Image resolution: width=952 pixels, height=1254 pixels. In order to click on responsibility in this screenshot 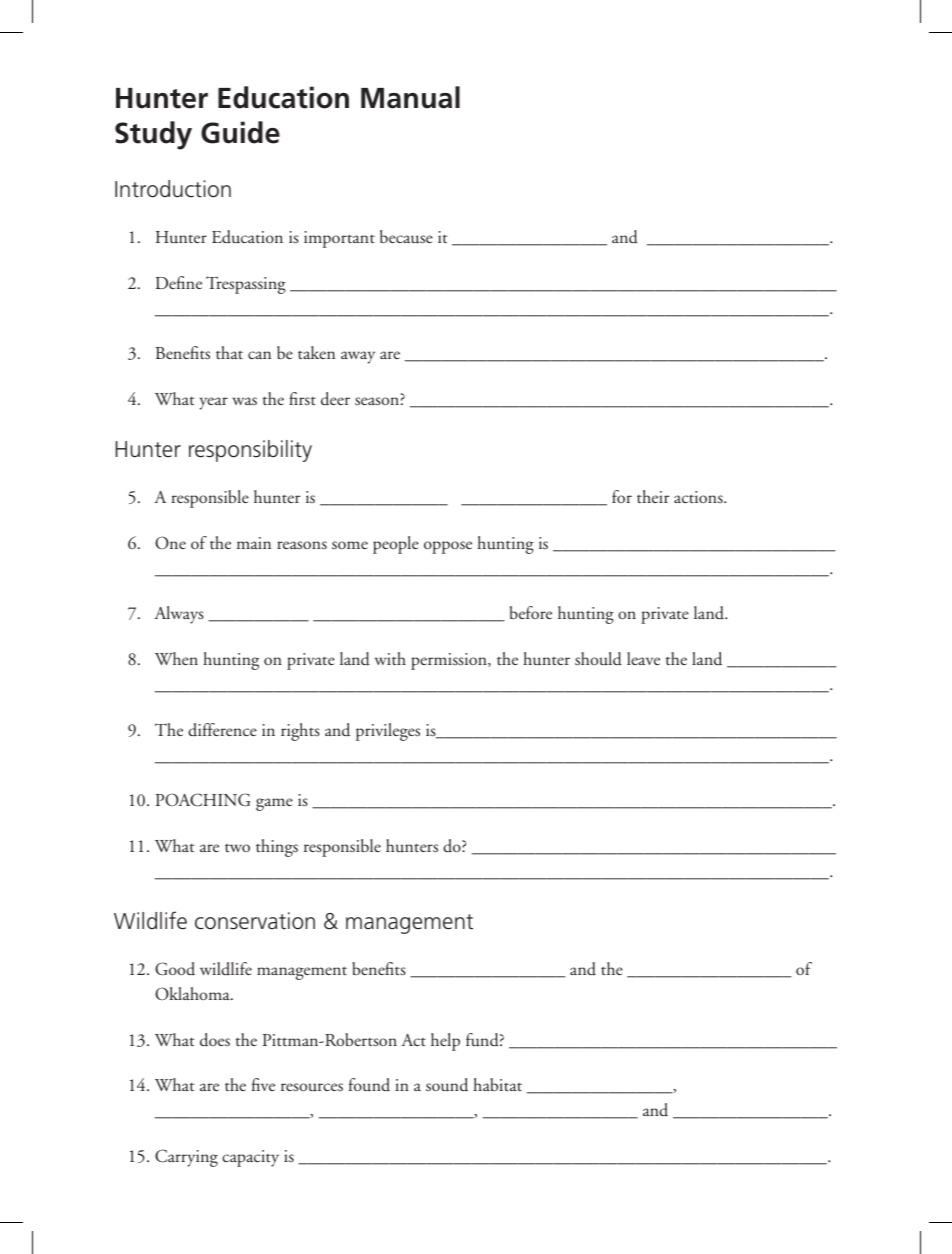, I will do `click(250, 451)`.
